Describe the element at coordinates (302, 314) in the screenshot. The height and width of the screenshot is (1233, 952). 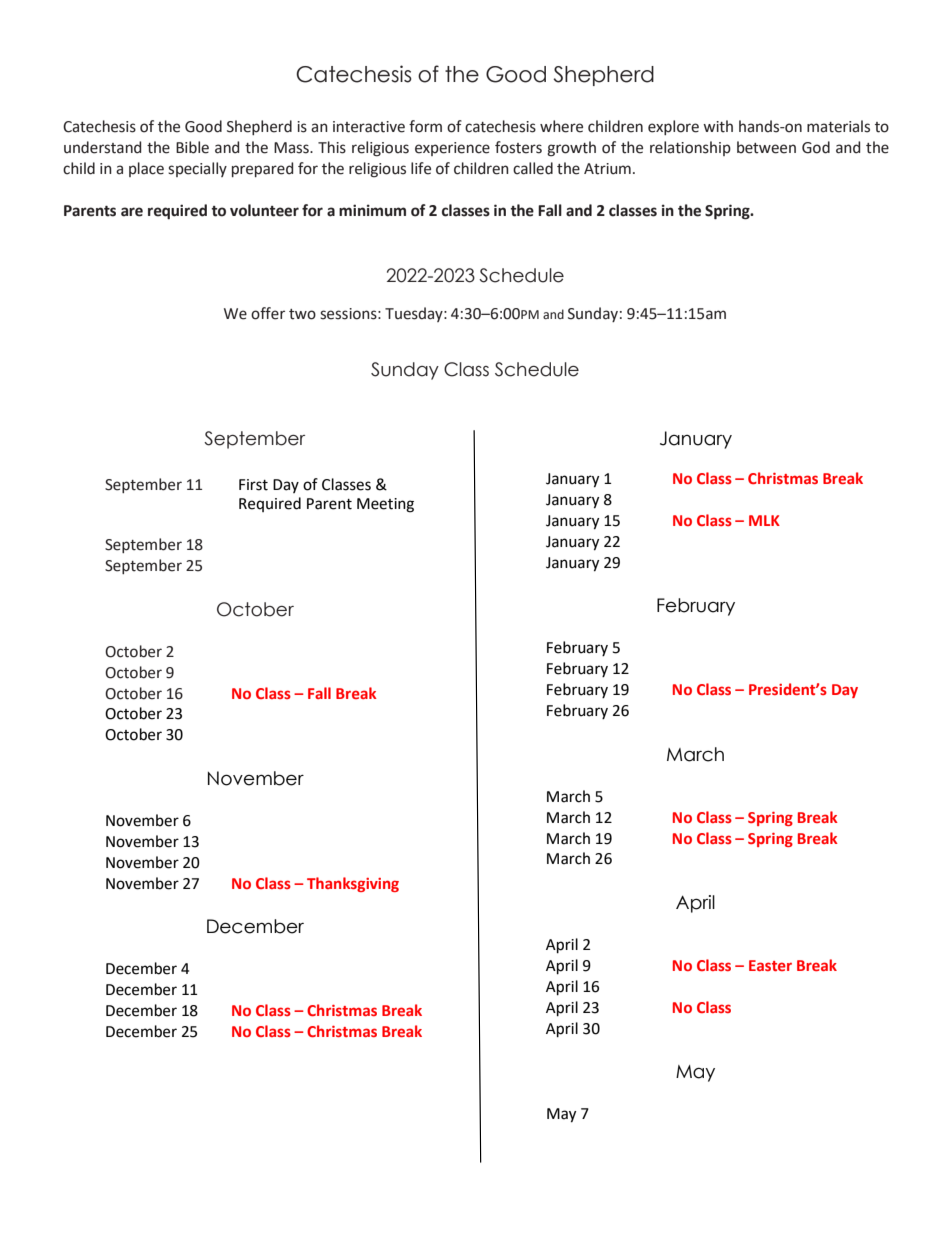
I see `two` at that location.
